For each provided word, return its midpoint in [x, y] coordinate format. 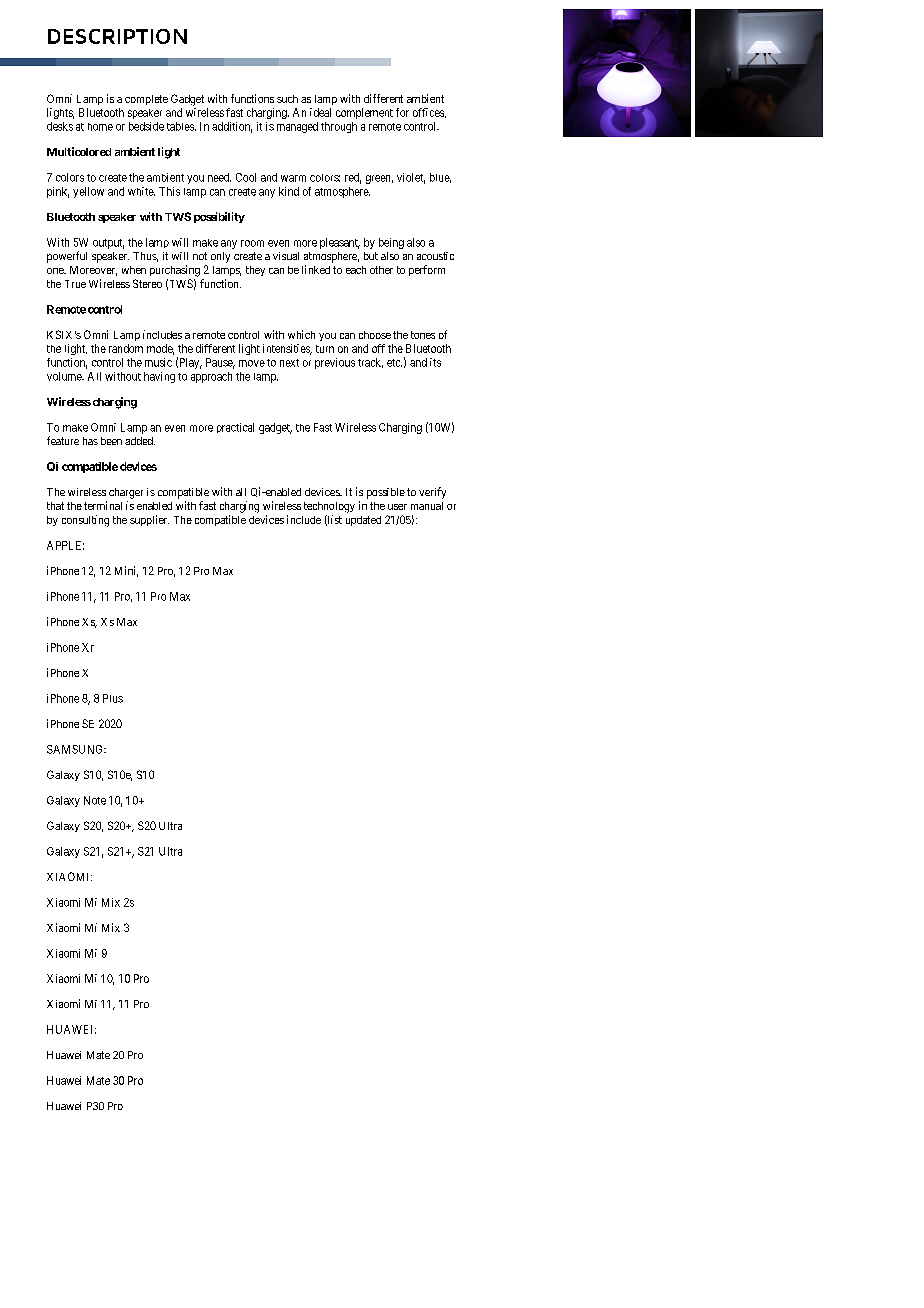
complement [364, 113]
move [252, 363]
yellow [88, 192]
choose [375, 335]
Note [95, 800]
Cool [246, 177]
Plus [113, 698]
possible [386, 493]
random [126, 348]
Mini [126, 571]
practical [235, 428]
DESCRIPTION [117, 36]
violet [411, 178]
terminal [103, 505]
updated [363, 521]
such [287, 99]
